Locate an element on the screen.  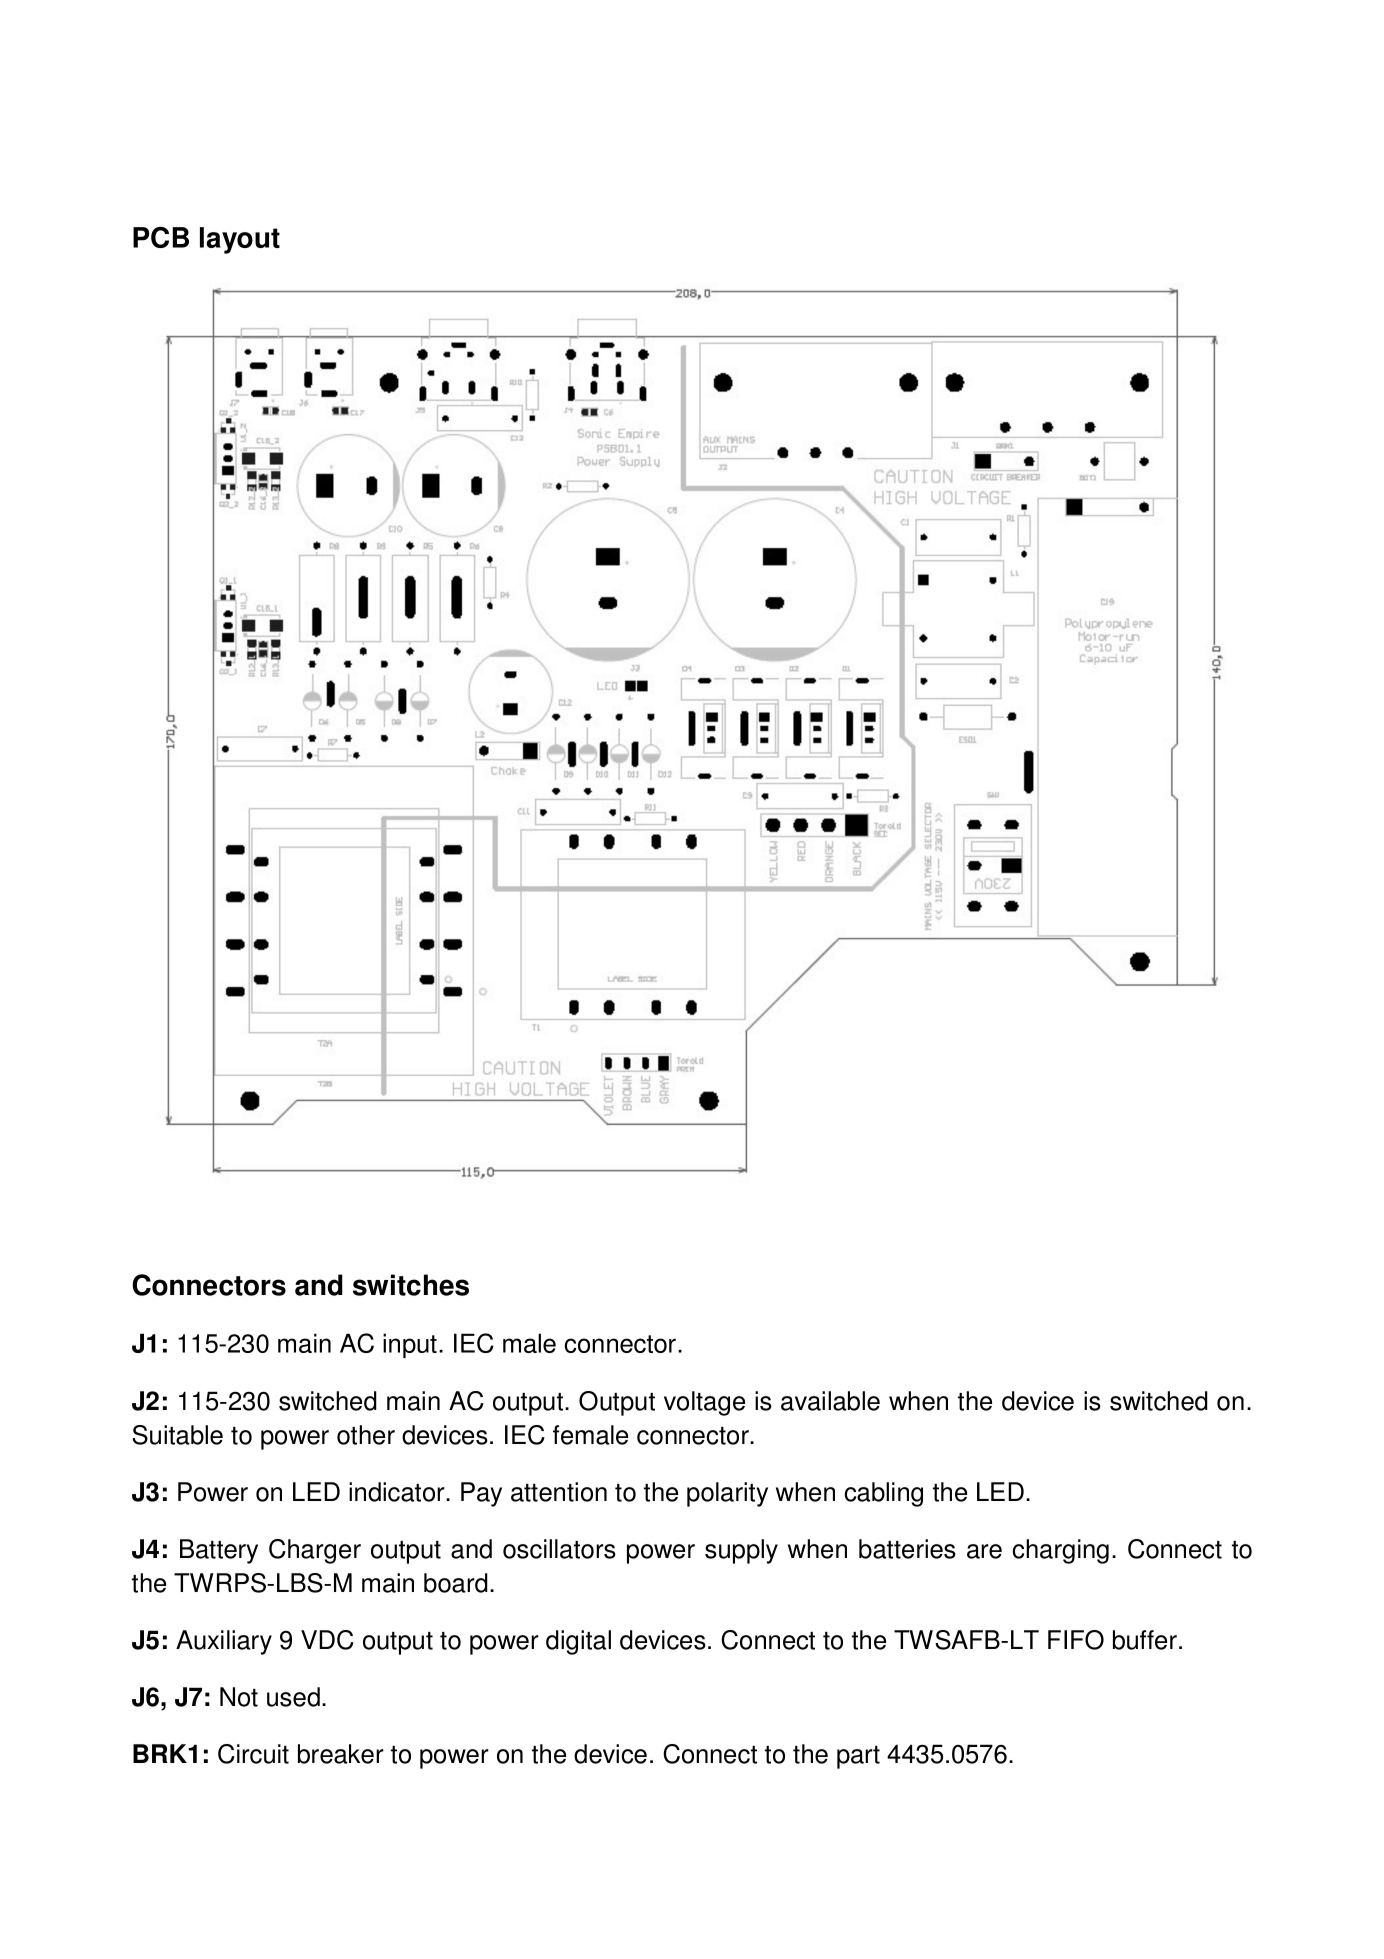
FIFO is located at coordinates (1076, 1640).
